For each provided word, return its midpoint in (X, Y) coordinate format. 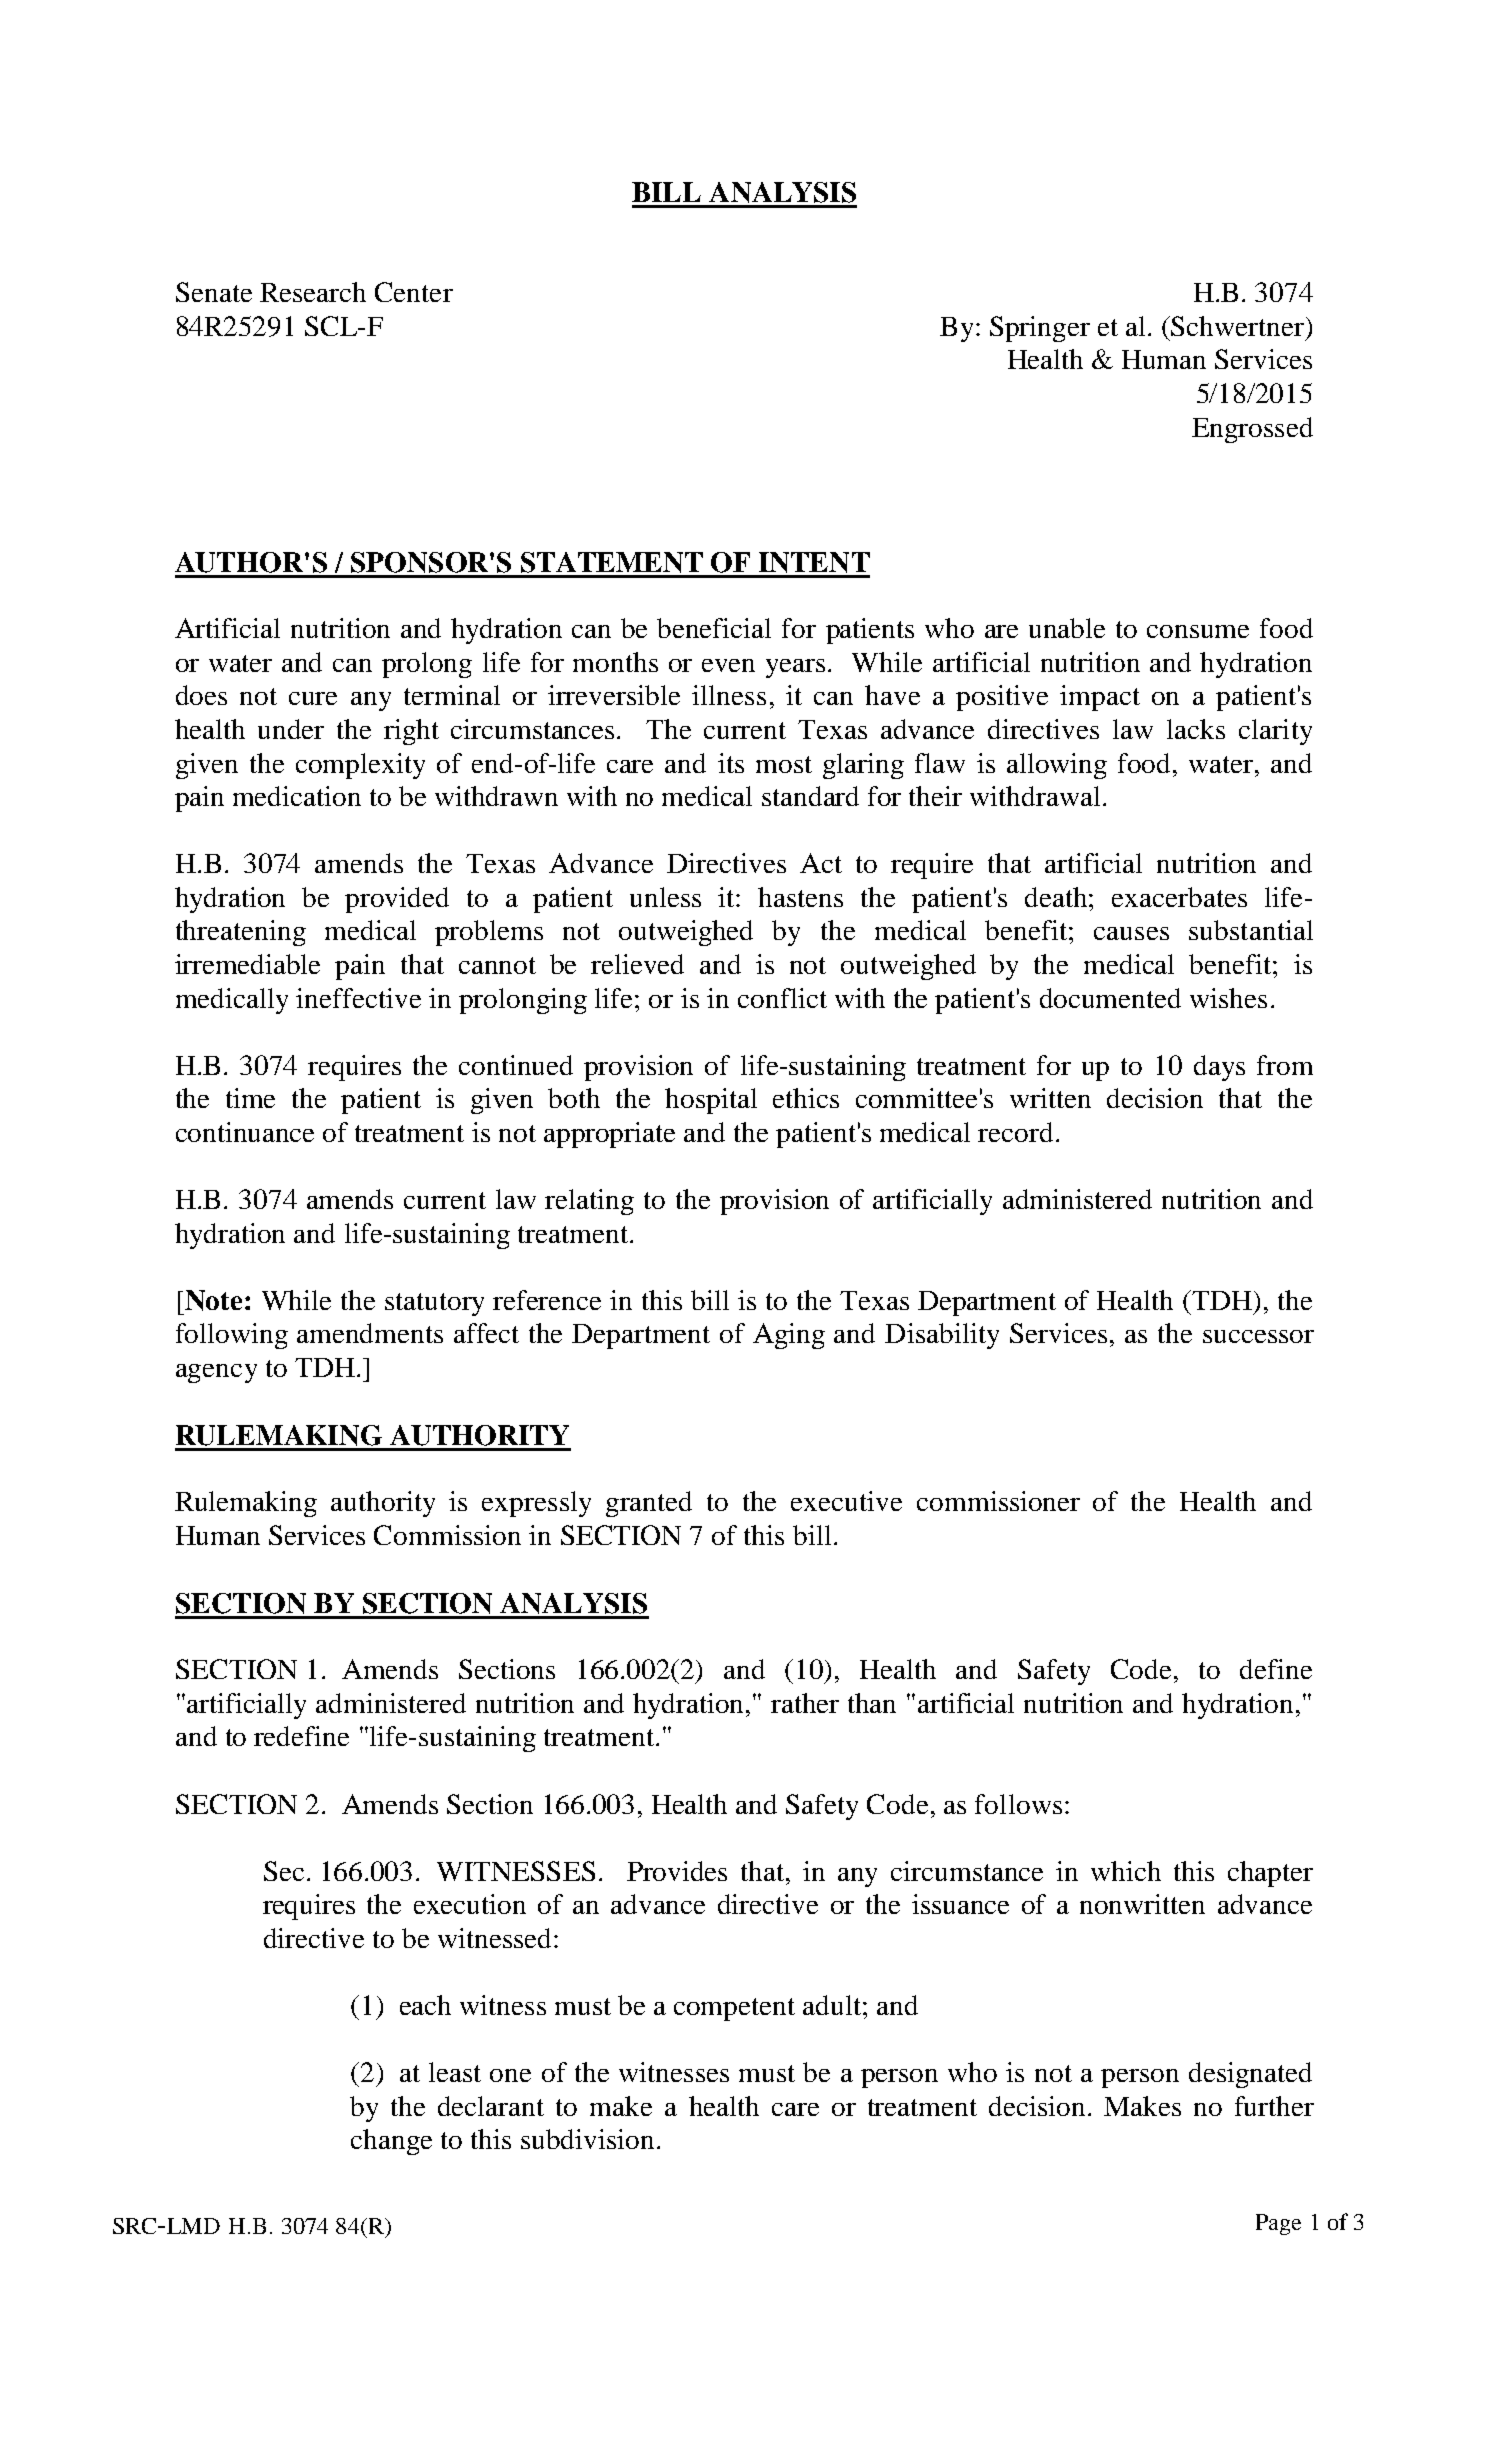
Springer (1040, 329)
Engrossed (1252, 430)
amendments (370, 1333)
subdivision (587, 2139)
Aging (789, 1336)
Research (313, 292)
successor (1258, 1336)
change (391, 2142)
